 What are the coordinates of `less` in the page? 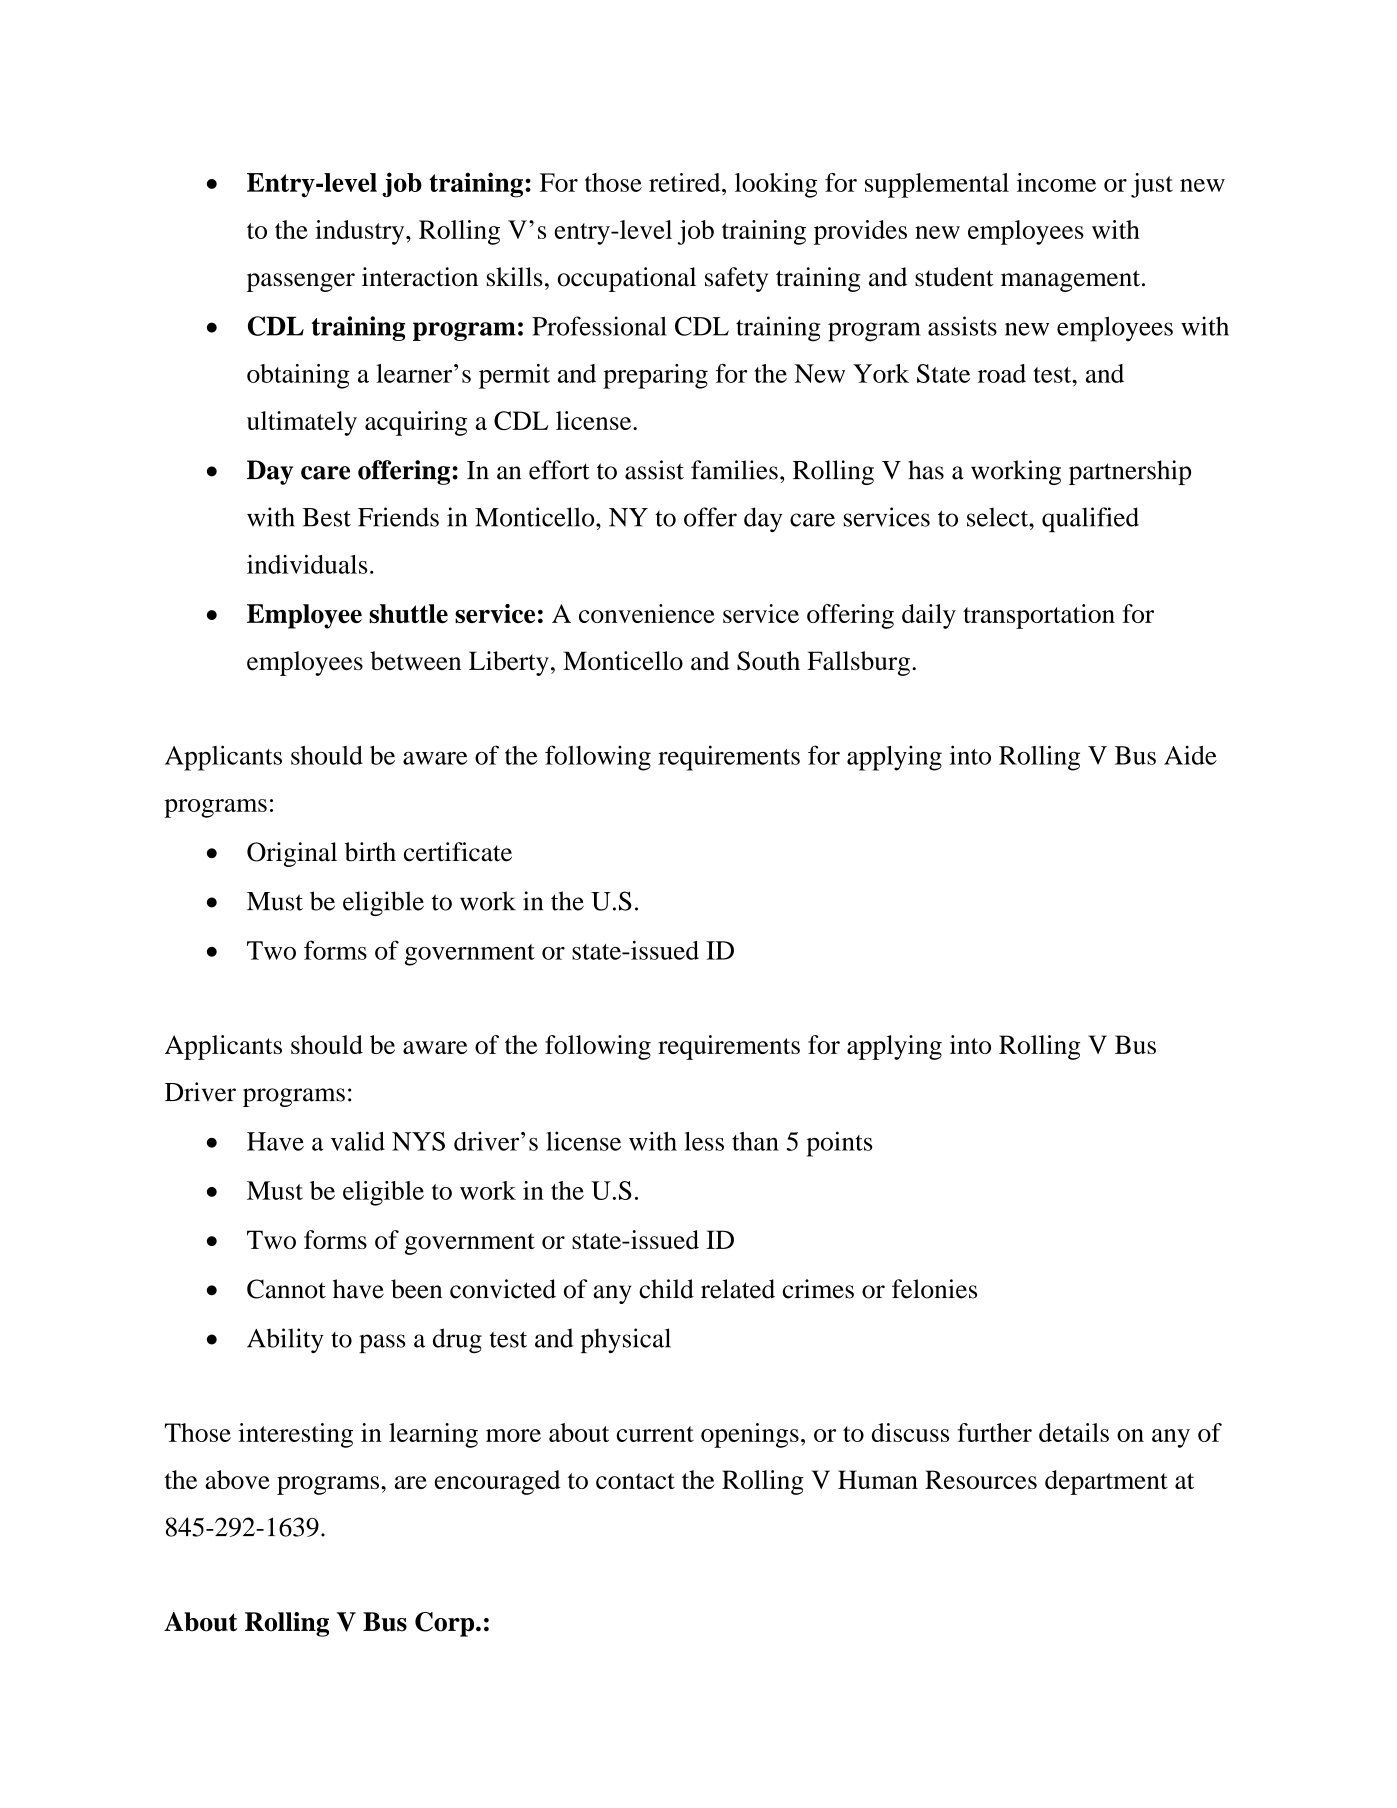 It's located at (704, 1141).
